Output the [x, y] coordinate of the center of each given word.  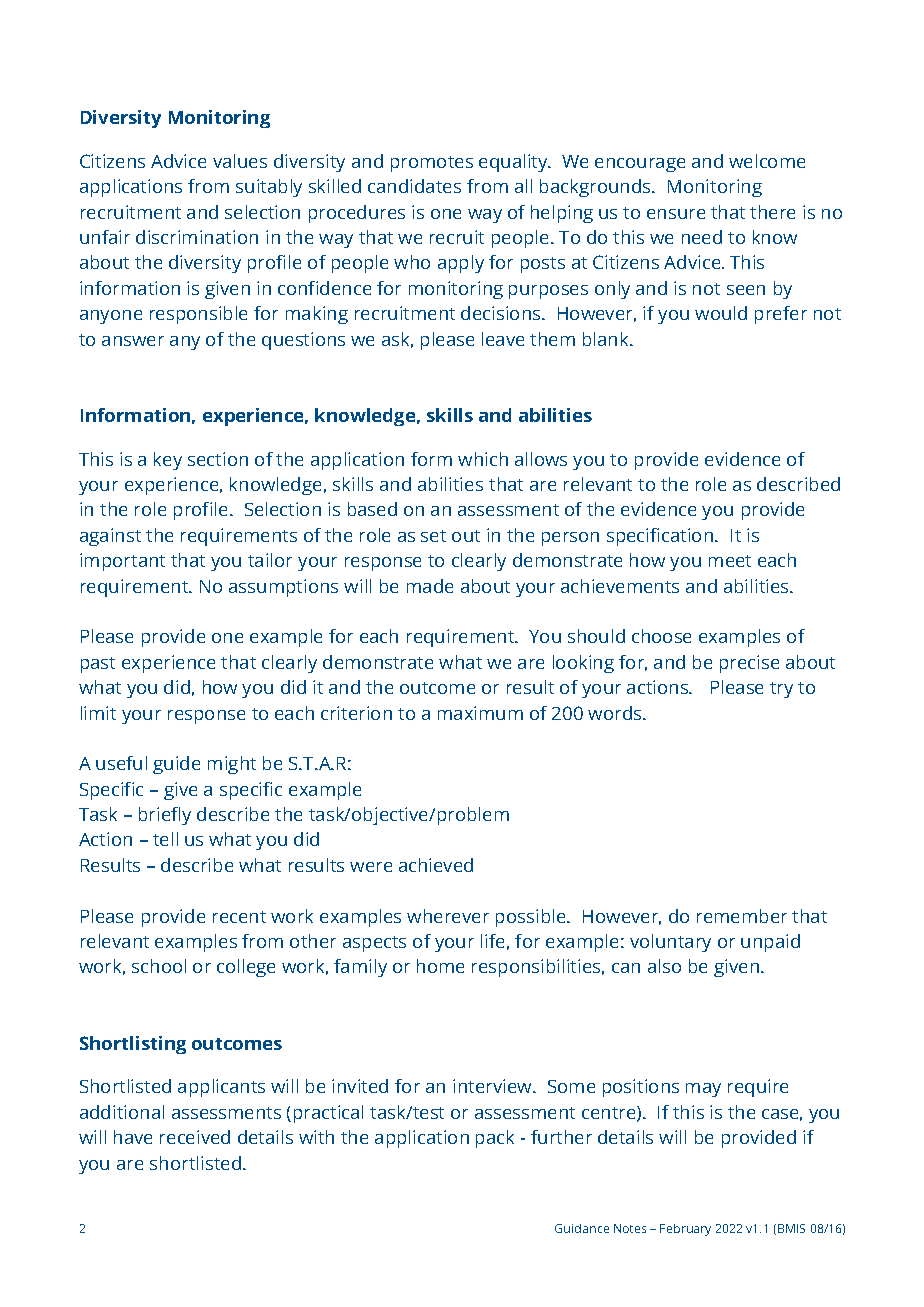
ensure [676, 214]
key [168, 461]
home [440, 966]
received [195, 1137]
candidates [414, 186]
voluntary [670, 943]
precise [749, 664]
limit [98, 713]
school [159, 966]
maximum [480, 713]
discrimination [197, 237]
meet [730, 561]
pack [495, 1139]
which [483, 459]
